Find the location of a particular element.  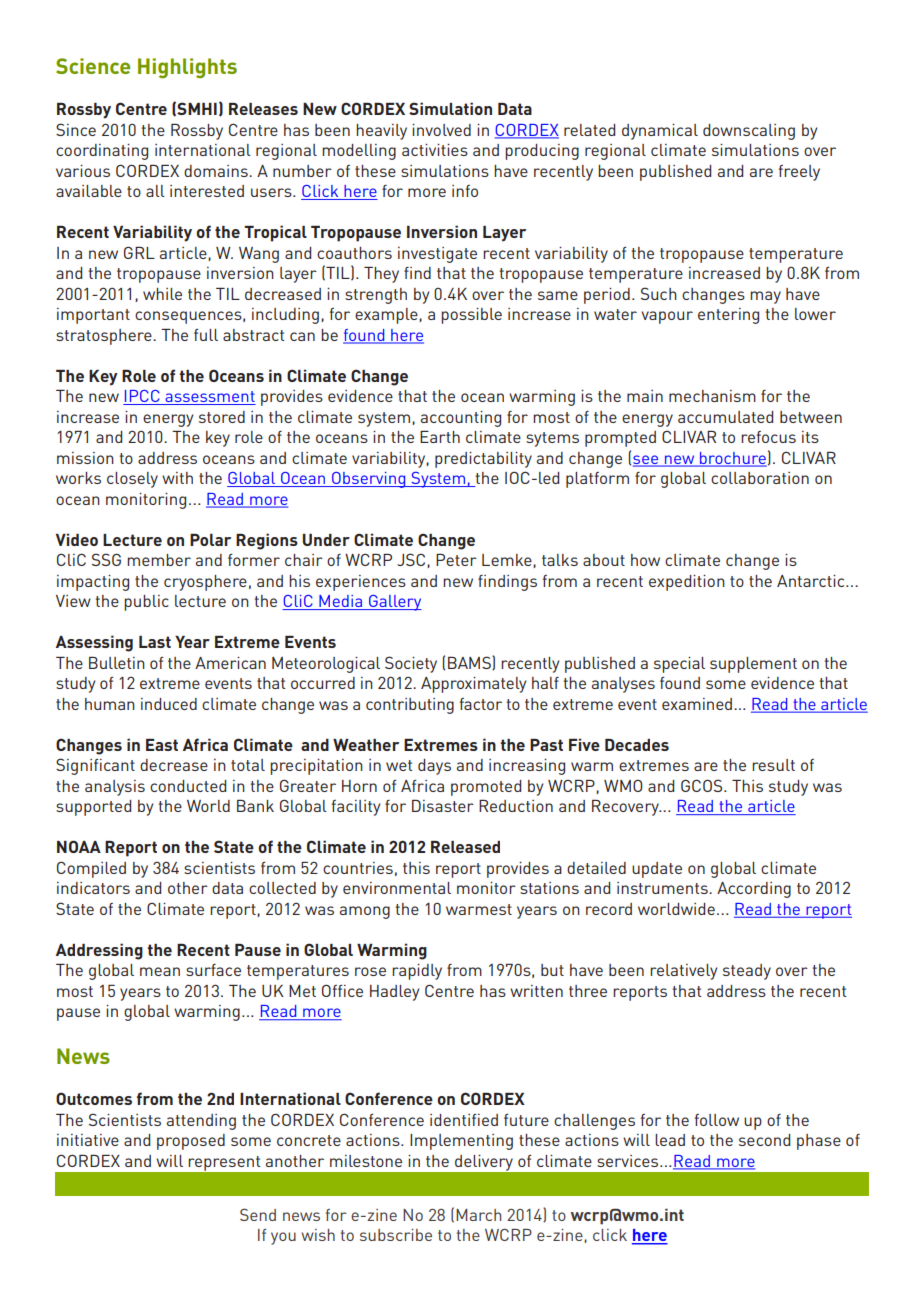

Released is located at coordinates (465, 847).
